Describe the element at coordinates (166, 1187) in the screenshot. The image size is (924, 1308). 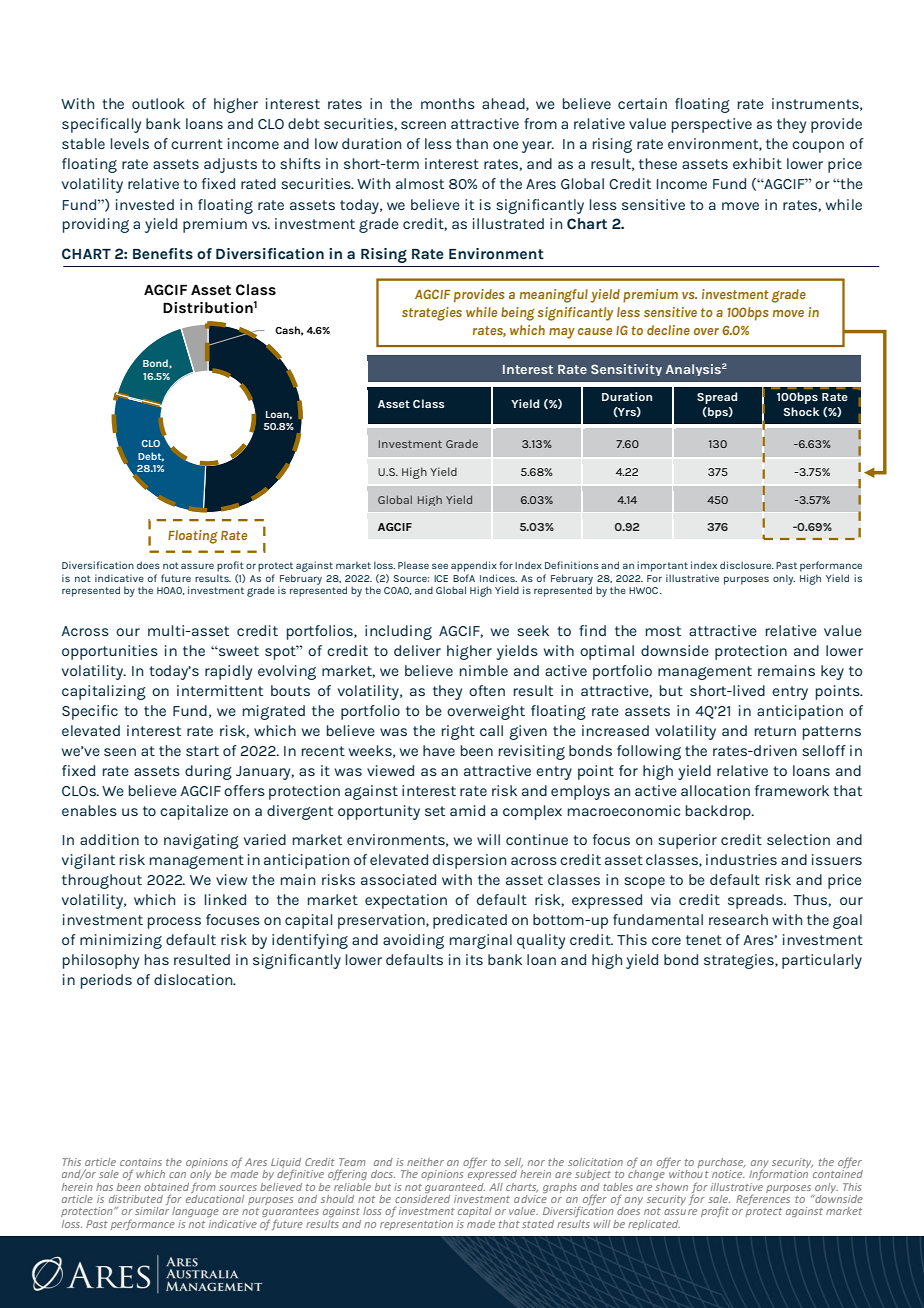
I see `obtained` at that location.
